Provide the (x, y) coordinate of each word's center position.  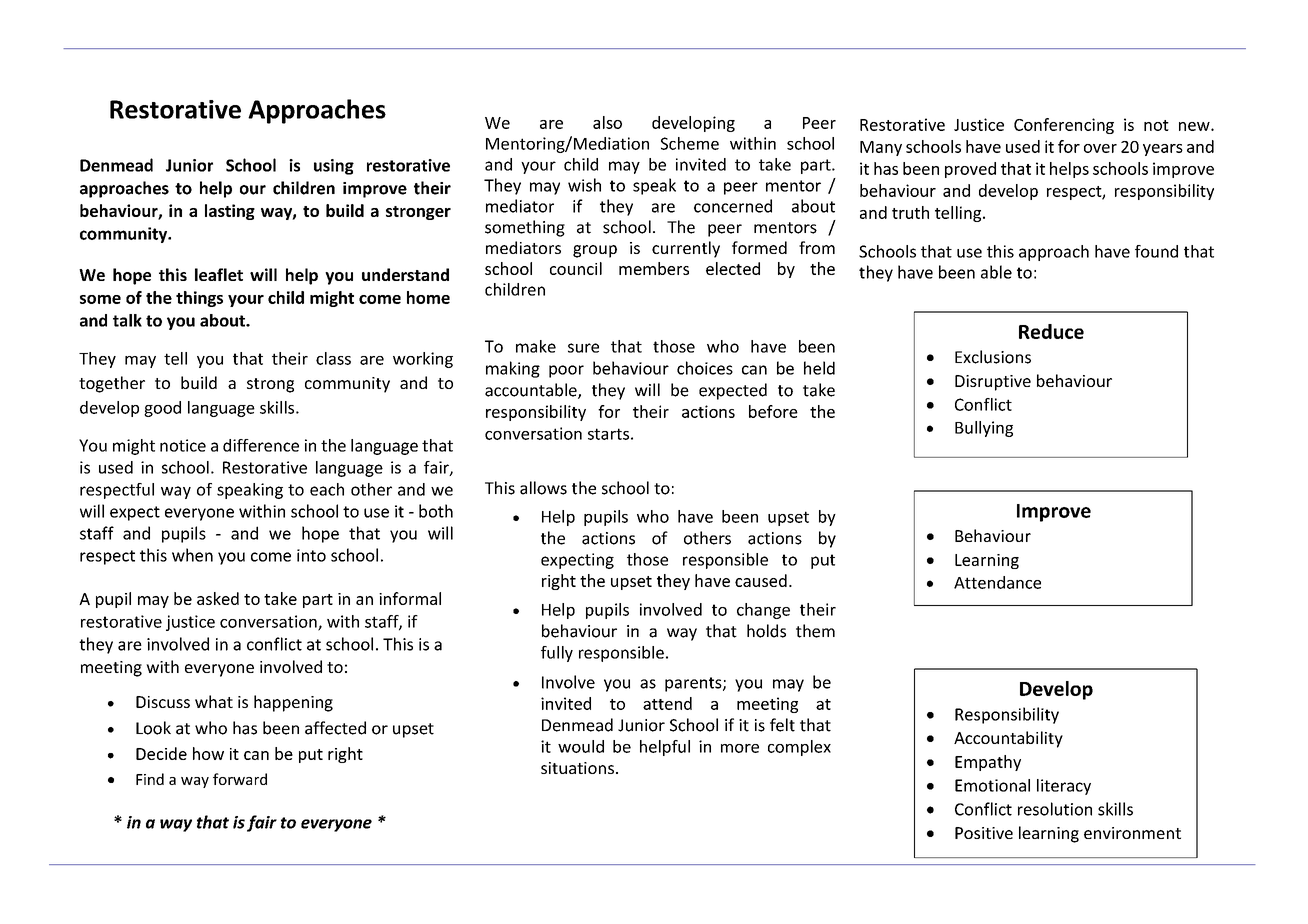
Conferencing (1064, 126)
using (334, 167)
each (327, 489)
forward (240, 779)
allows (543, 488)
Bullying (984, 429)
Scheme (690, 143)
